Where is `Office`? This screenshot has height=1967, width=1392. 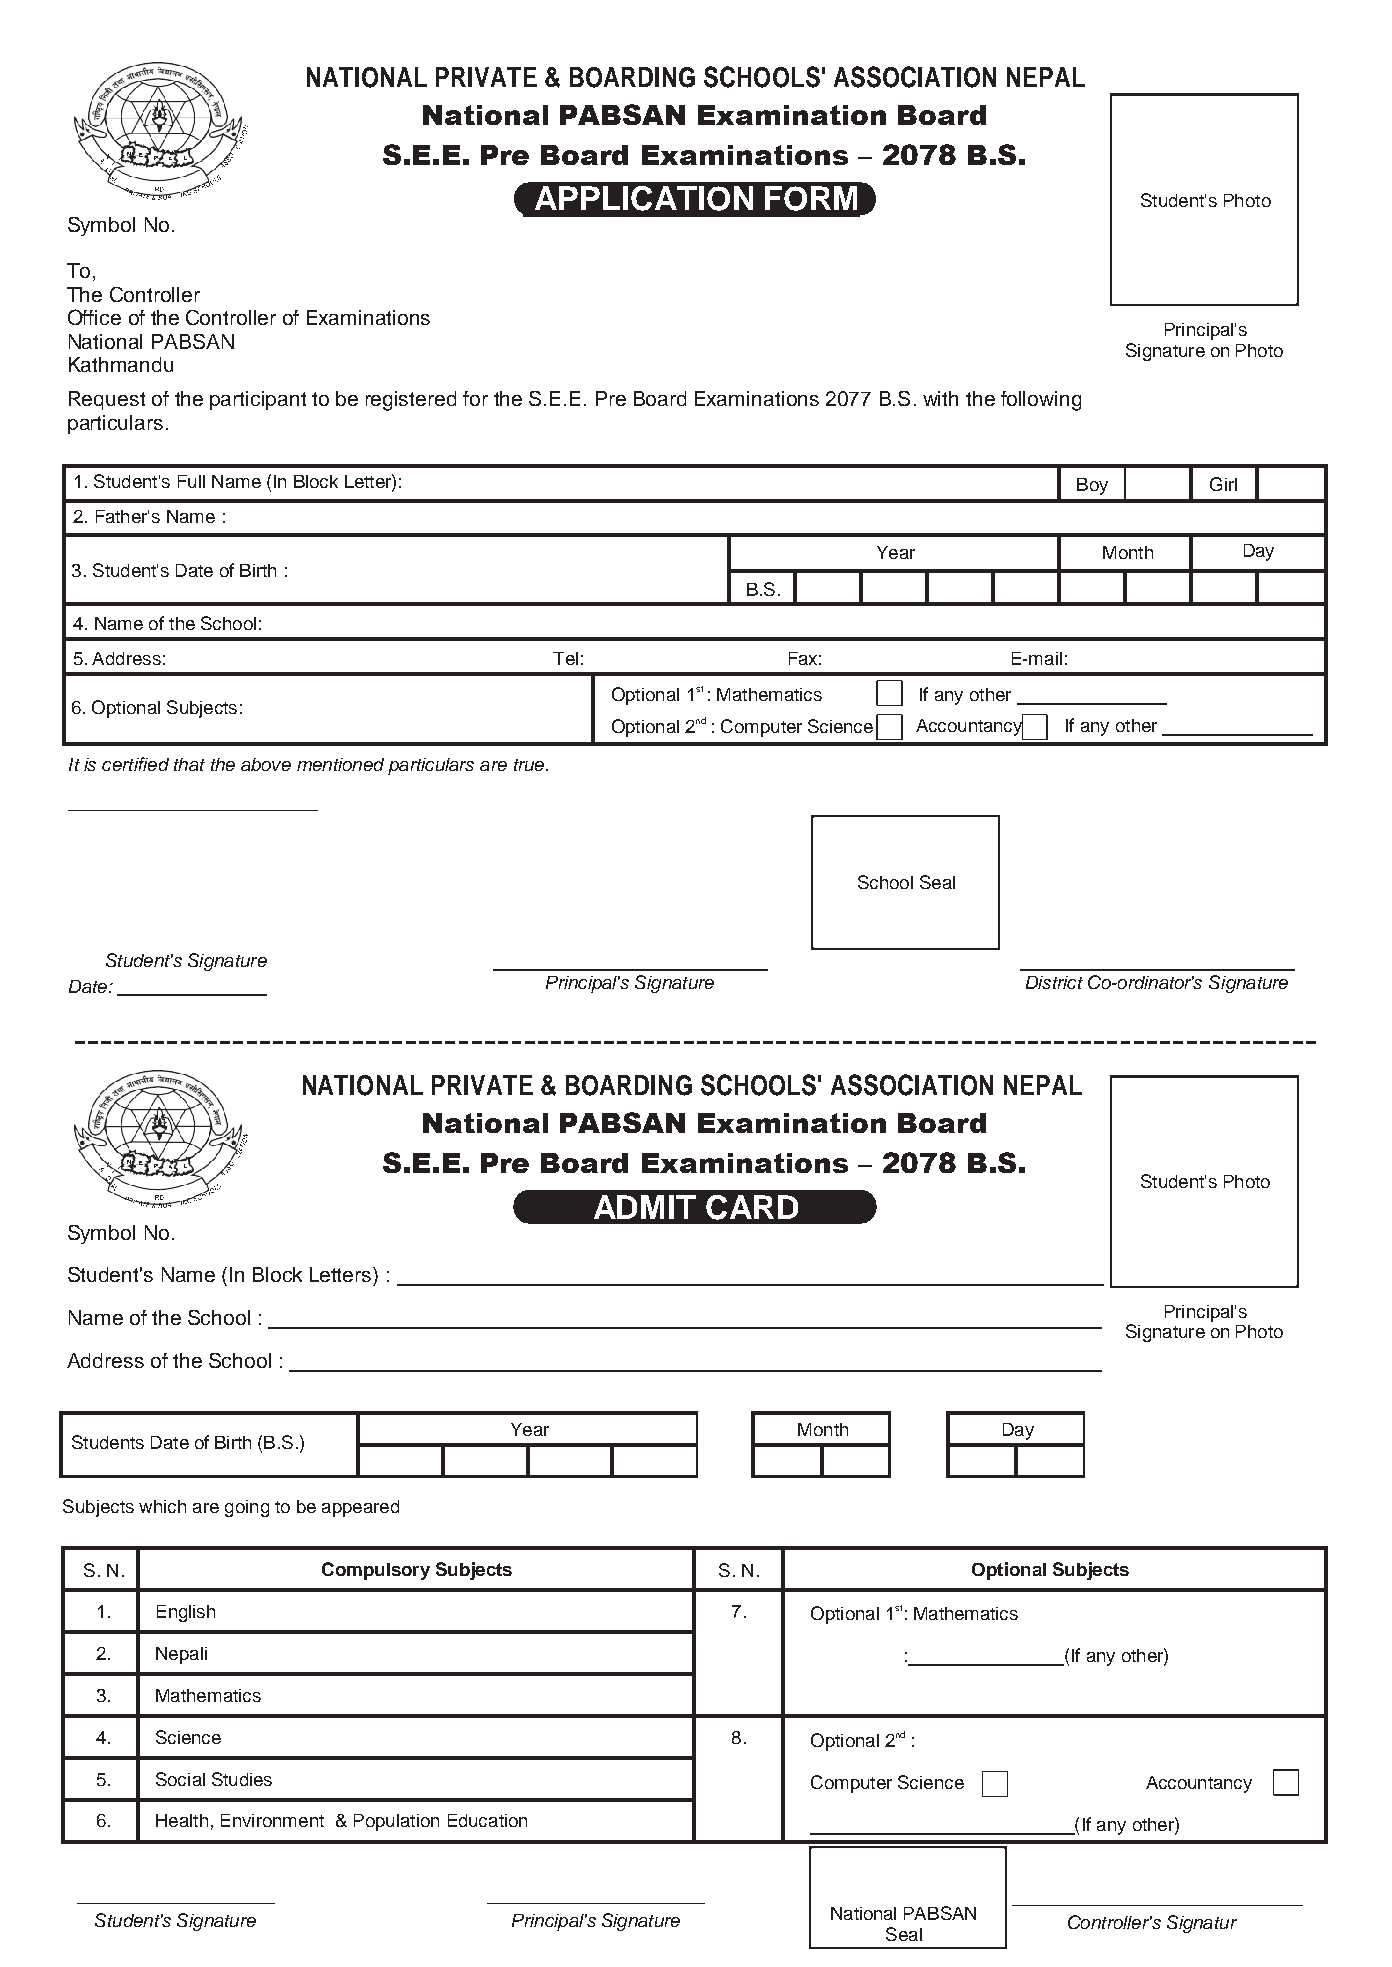 Office is located at coordinates (94, 317).
